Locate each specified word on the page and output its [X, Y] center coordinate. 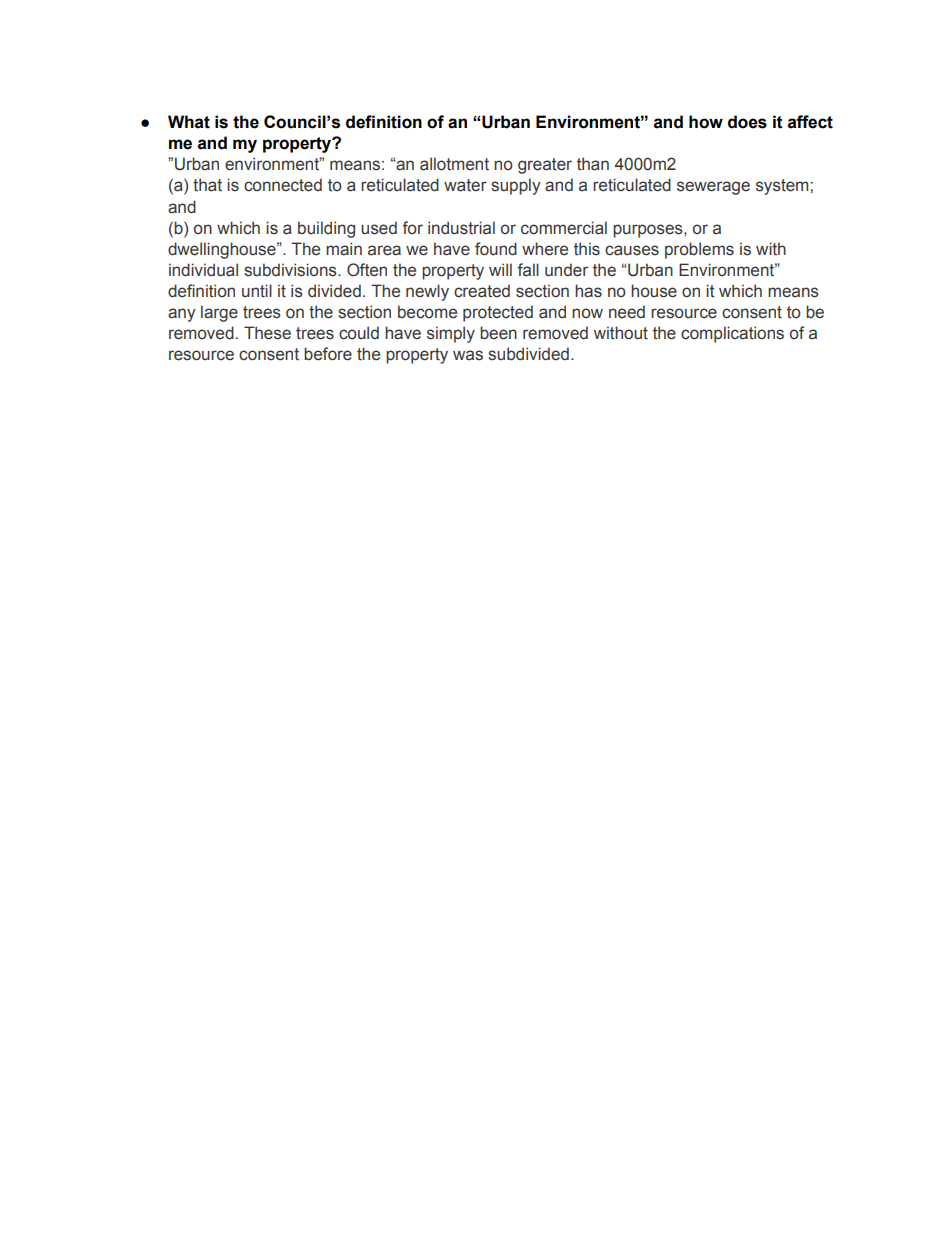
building [326, 229]
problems [699, 250]
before [328, 354]
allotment [454, 164]
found [496, 249]
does [747, 122]
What [189, 122]
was [468, 355]
